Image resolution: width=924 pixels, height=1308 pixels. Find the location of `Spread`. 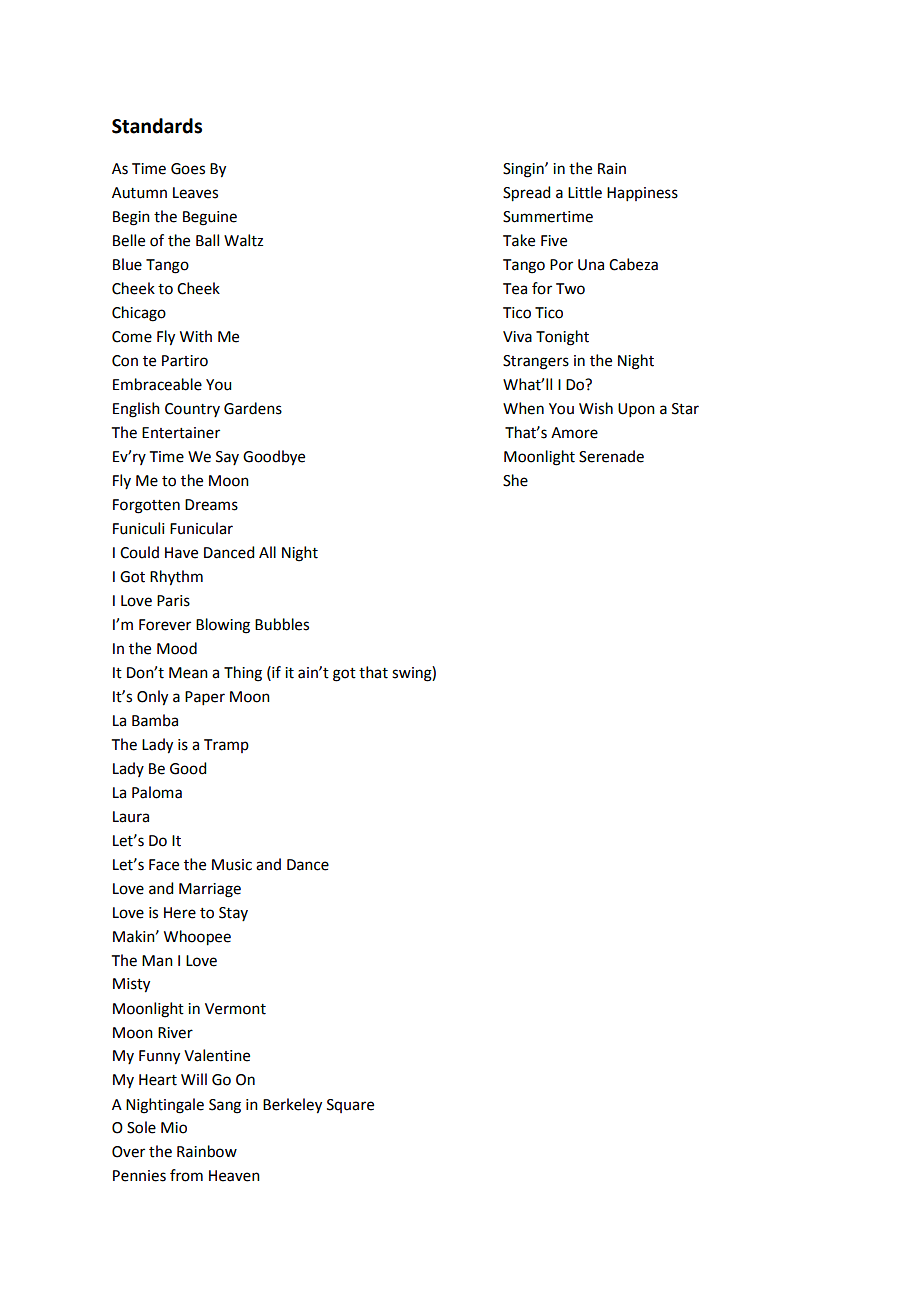

Spread is located at coordinates (526, 194).
